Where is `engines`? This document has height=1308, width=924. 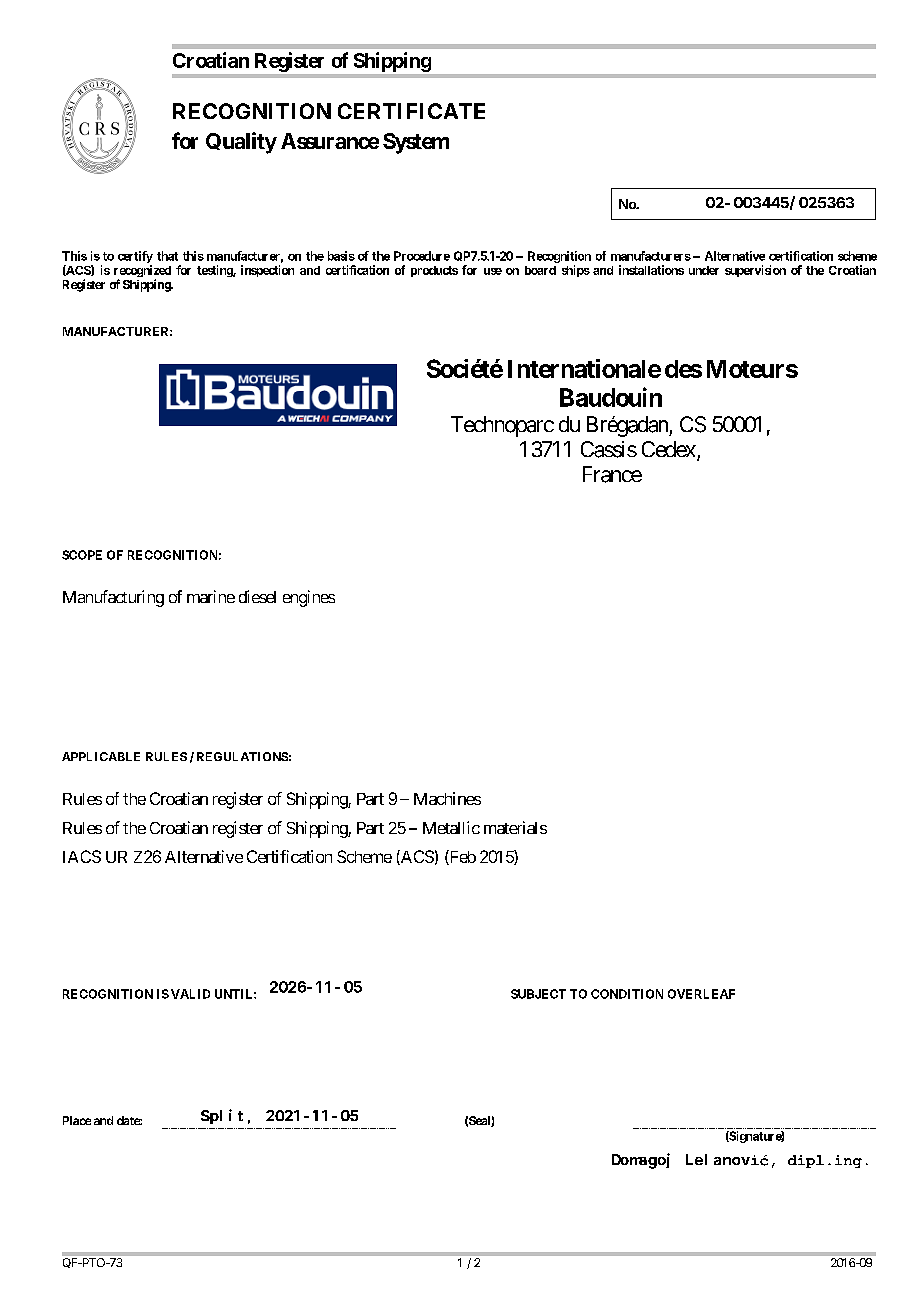
engines is located at coordinates (309, 598).
